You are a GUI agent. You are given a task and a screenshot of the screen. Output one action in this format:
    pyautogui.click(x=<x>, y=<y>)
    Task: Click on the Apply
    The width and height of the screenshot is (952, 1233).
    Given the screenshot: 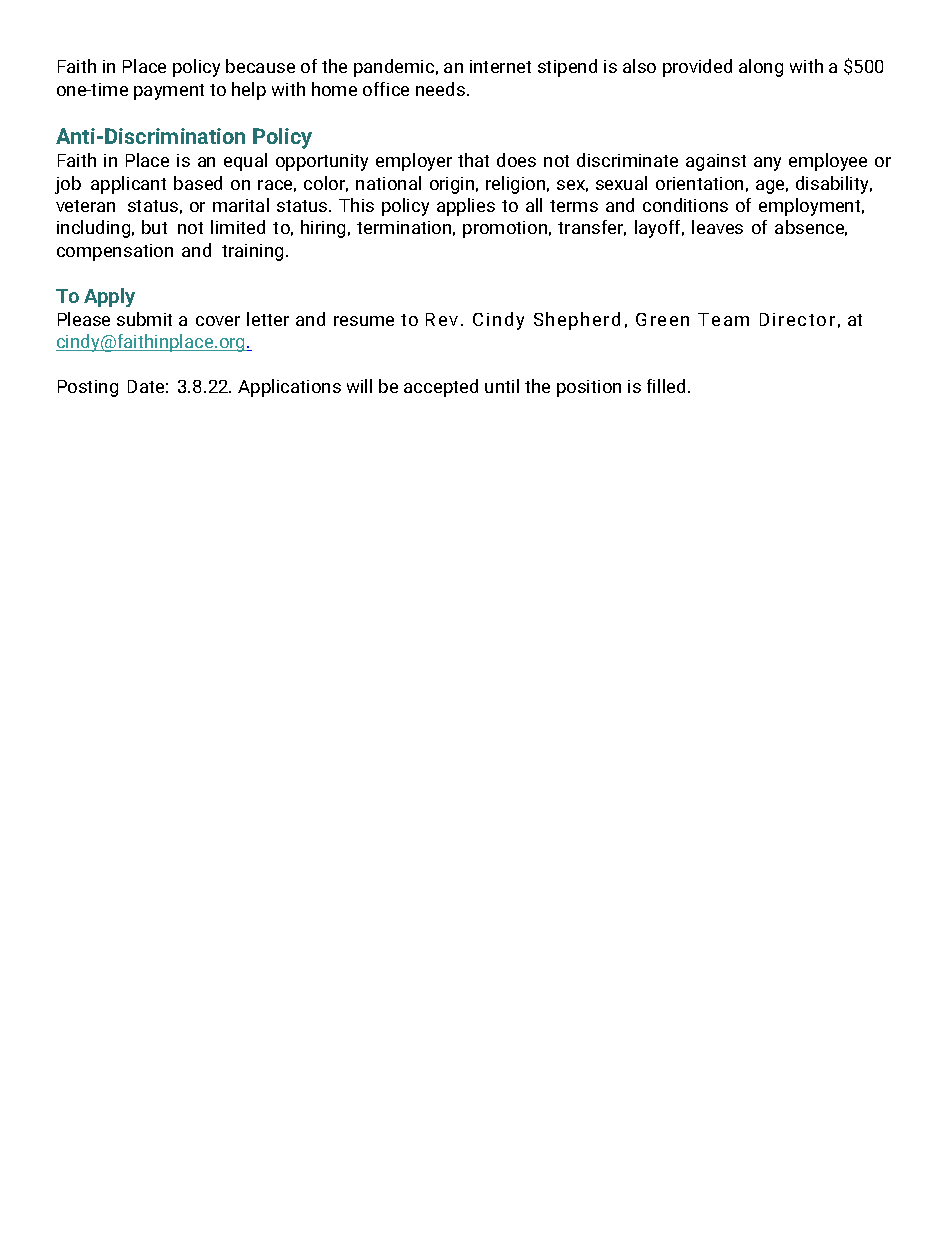 What is the action you would take?
    pyautogui.click(x=109, y=297)
